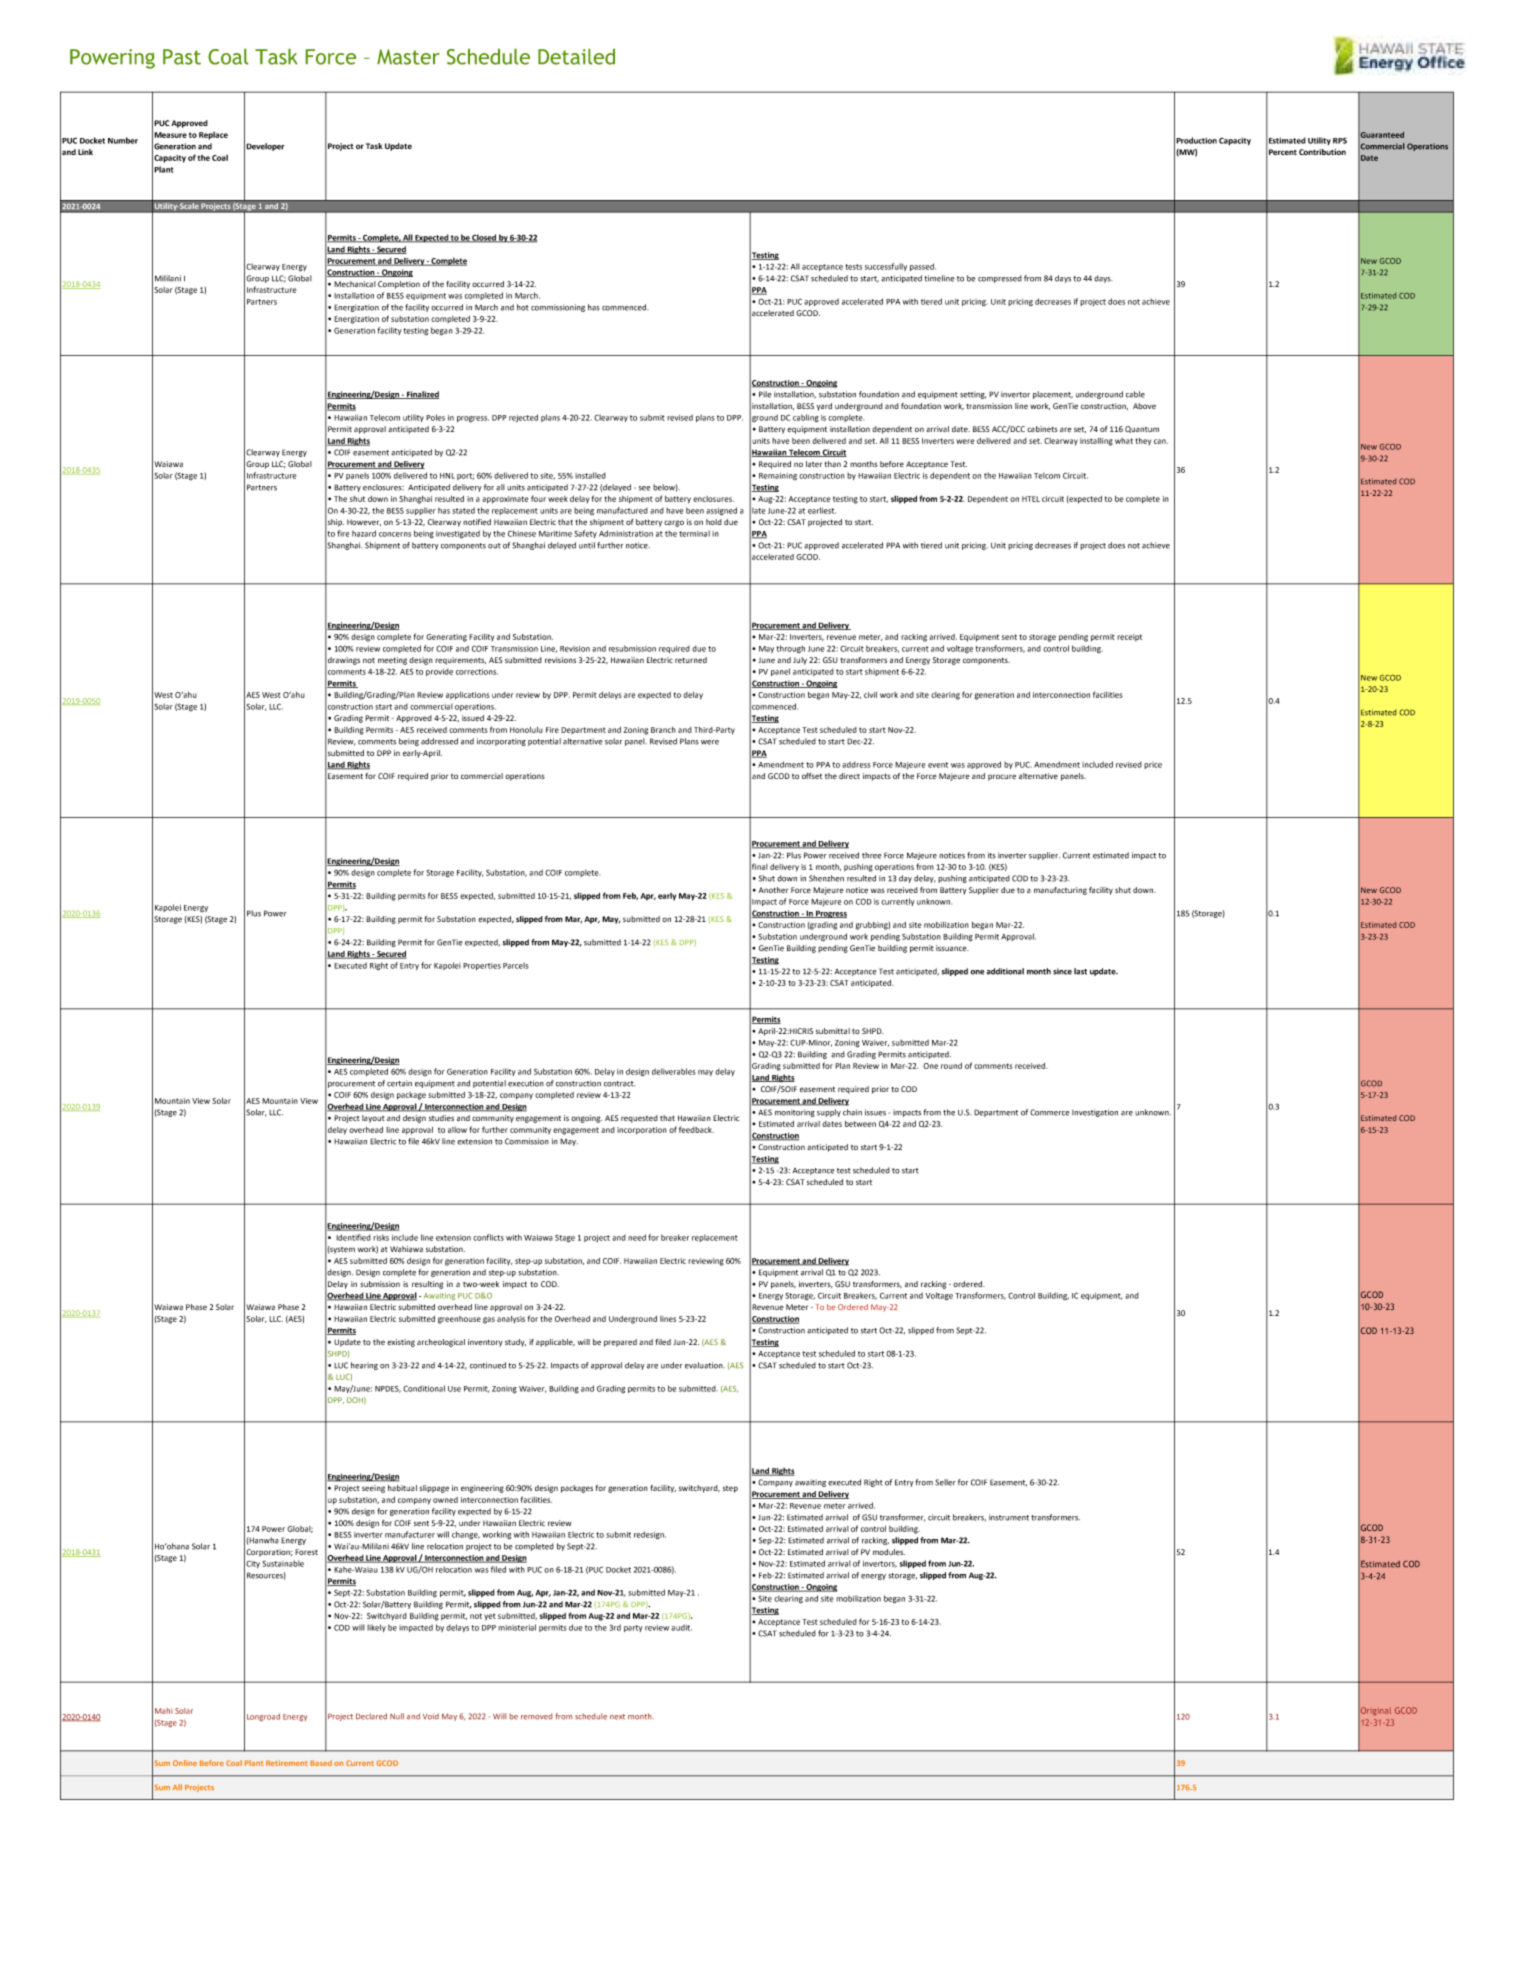 The width and height of the document is (1518, 1965). What do you see at coordinates (691, 660) in the document?
I see `returned` at bounding box center [691, 660].
